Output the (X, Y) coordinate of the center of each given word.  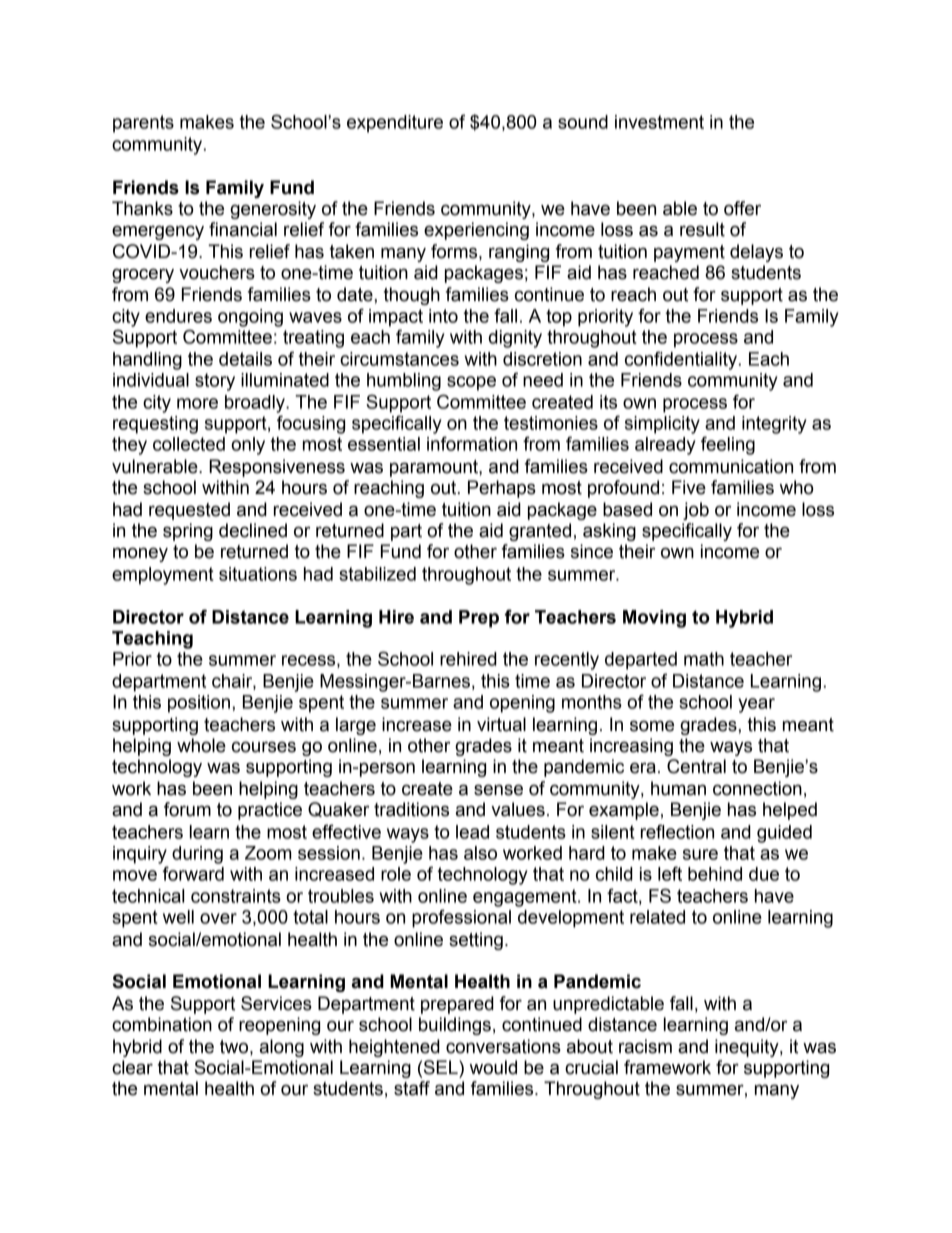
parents (143, 124)
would (493, 1067)
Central (696, 766)
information (472, 443)
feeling (728, 445)
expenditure (395, 124)
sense (498, 790)
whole (201, 745)
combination (162, 1024)
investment (659, 122)
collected (189, 444)
